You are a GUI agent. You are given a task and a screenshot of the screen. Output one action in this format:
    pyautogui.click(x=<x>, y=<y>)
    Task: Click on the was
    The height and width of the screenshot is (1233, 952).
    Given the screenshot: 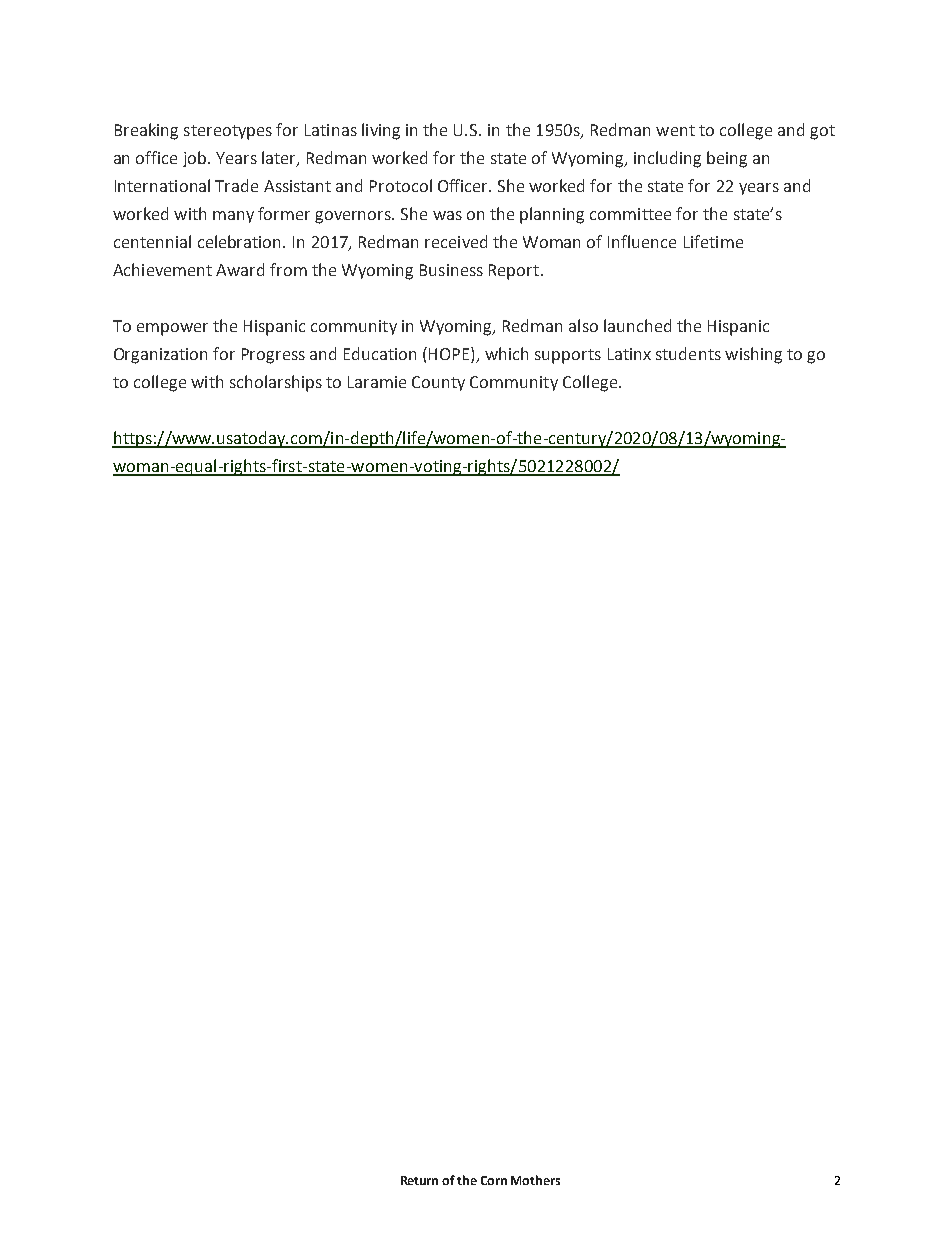 What is the action you would take?
    pyautogui.click(x=447, y=215)
